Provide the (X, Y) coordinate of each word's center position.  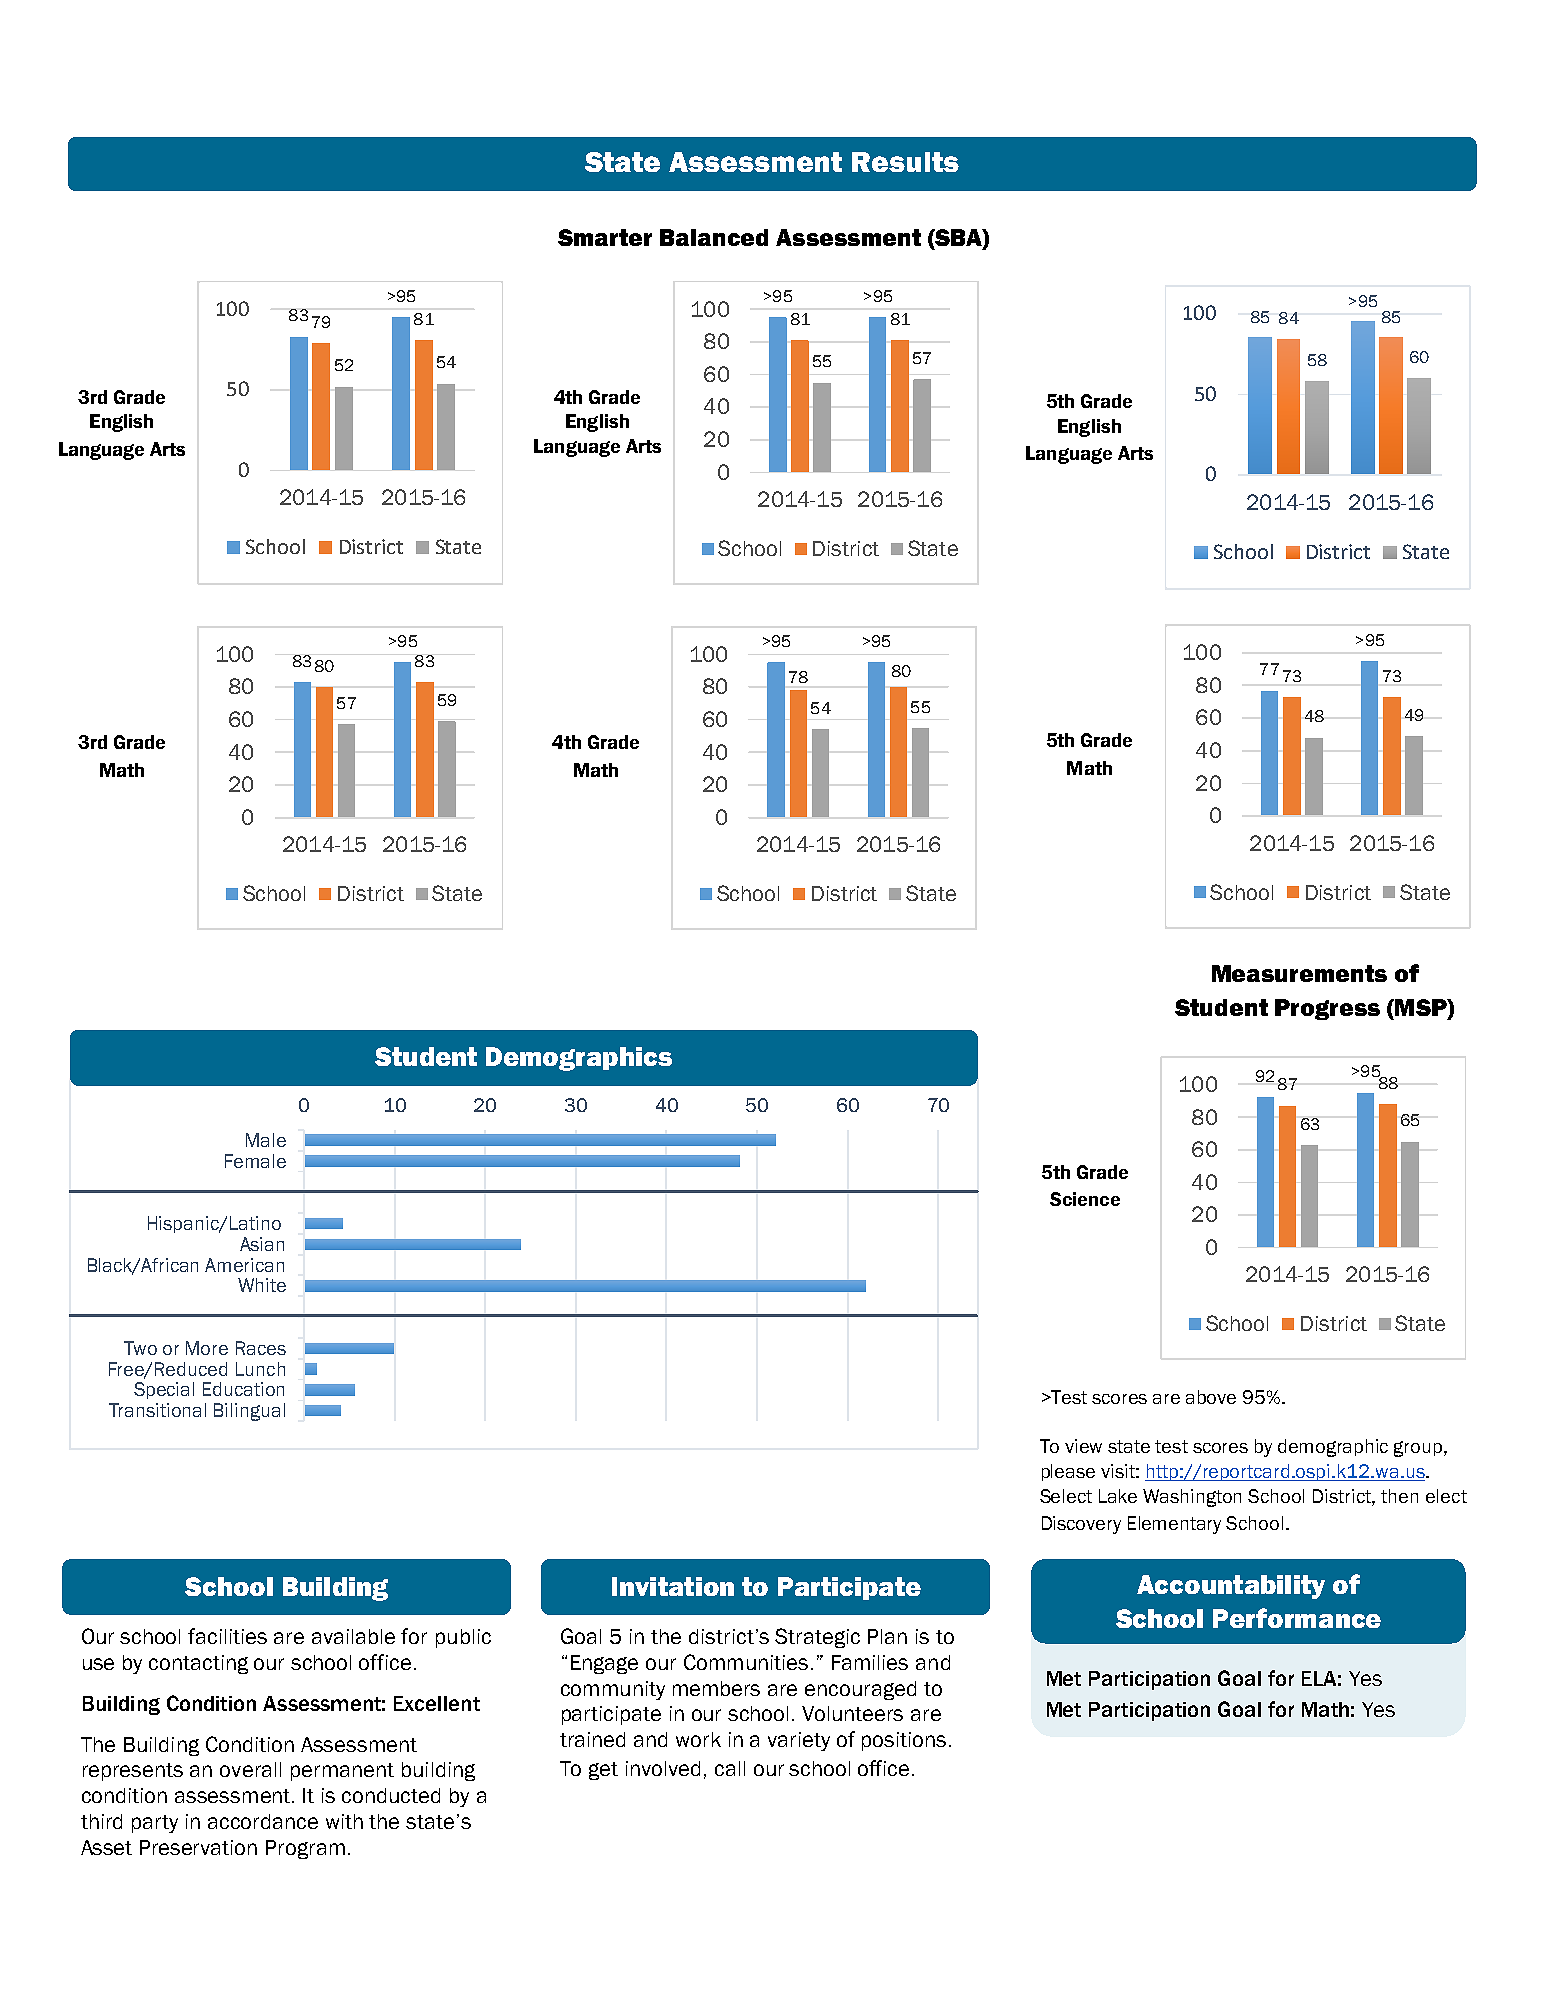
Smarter (605, 237)
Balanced (714, 237)
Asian (262, 1244)
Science (1085, 1199)
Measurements (1299, 973)
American (244, 1265)
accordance (263, 1821)
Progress (1327, 1009)
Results (905, 162)
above (1211, 1397)
